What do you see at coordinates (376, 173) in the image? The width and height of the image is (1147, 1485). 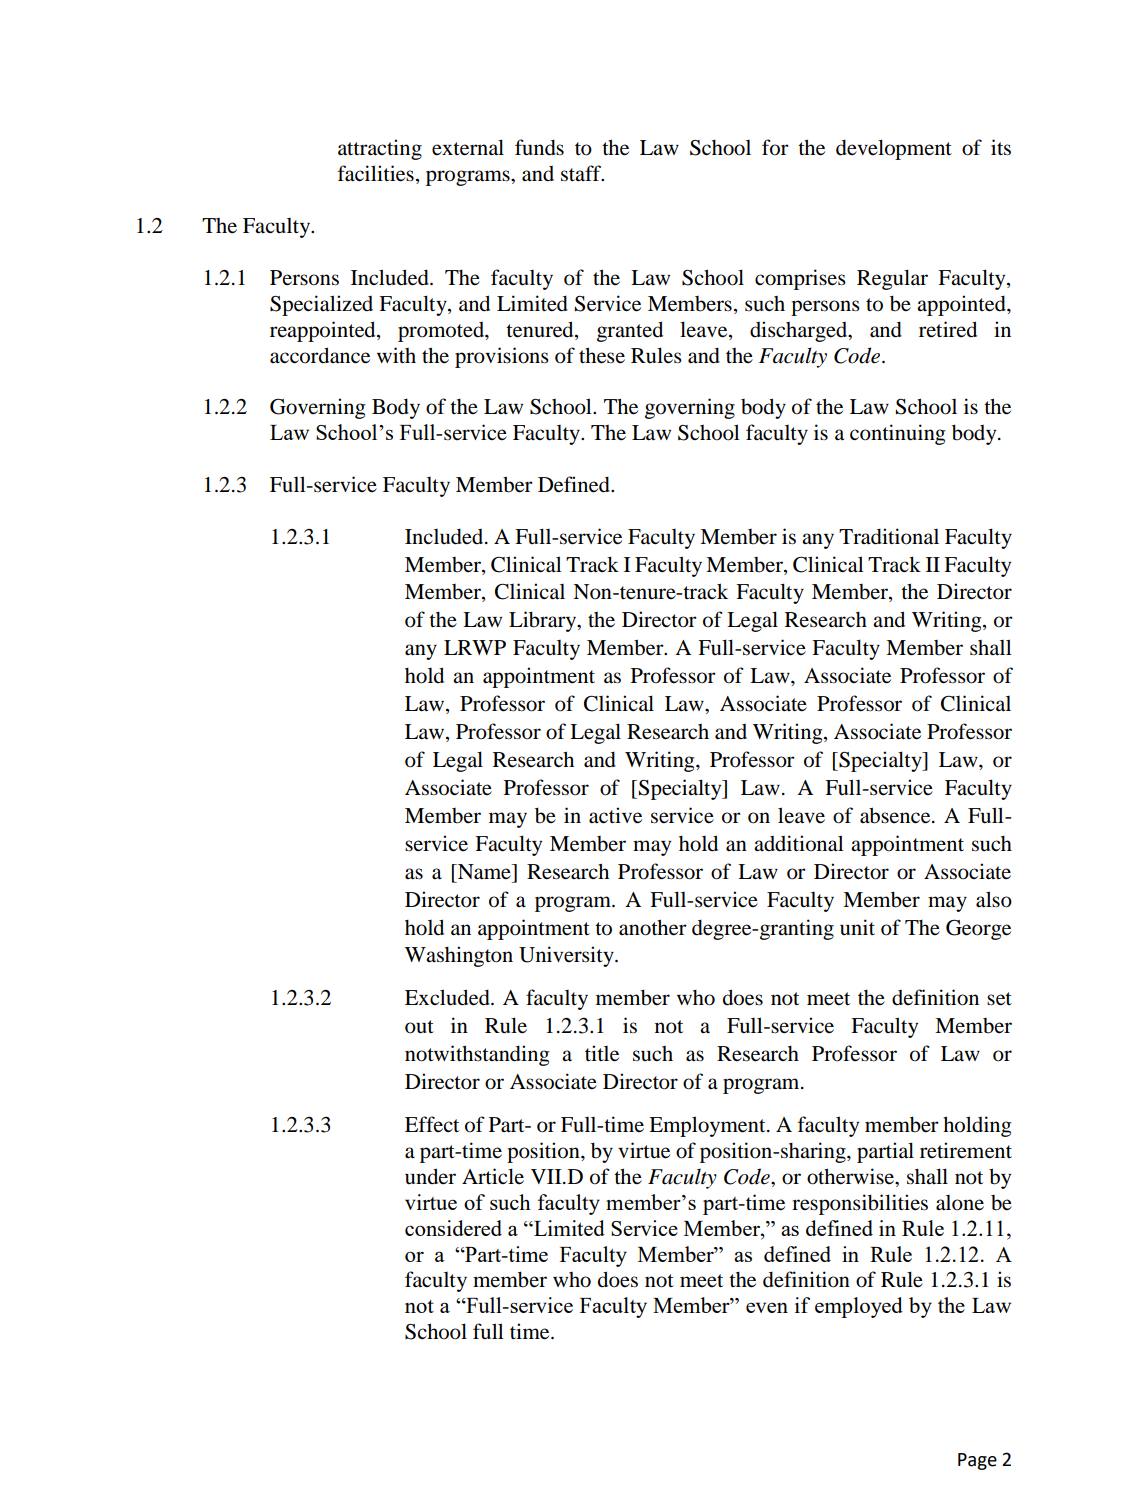 I see `facilities` at bounding box center [376, 173].
